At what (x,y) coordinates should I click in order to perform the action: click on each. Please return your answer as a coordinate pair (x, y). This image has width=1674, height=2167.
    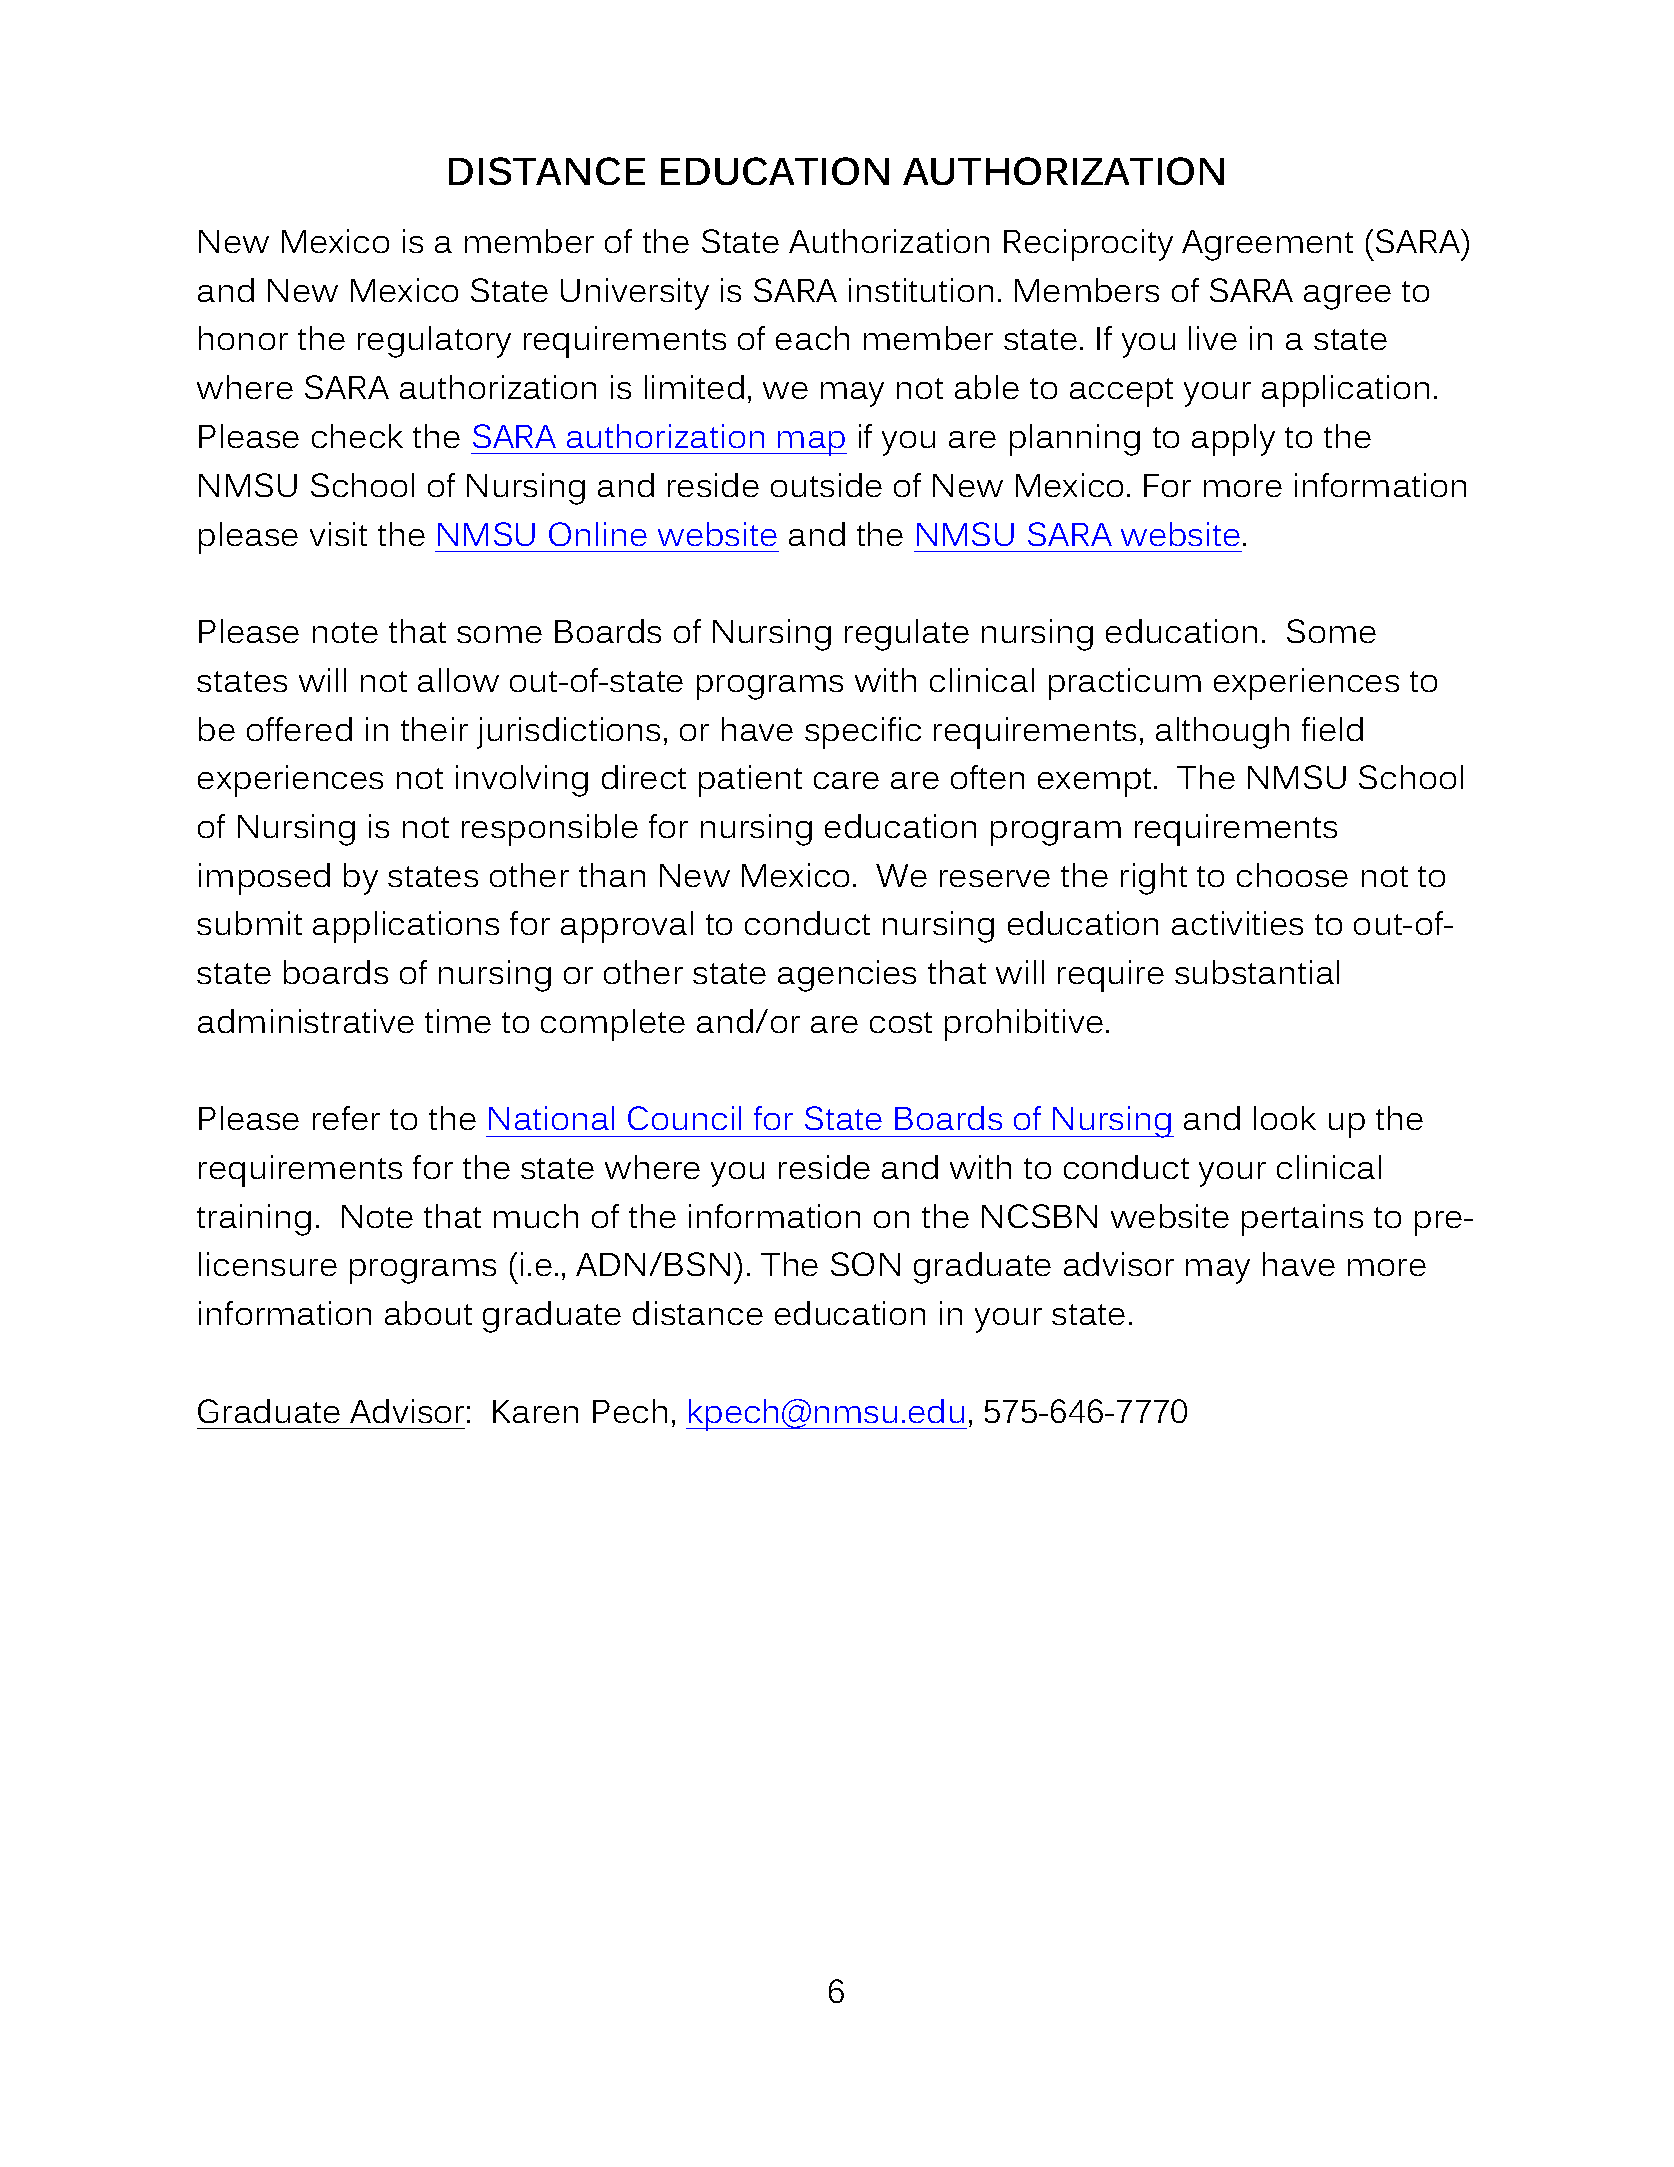
    Looking at the image, I should click on (812, 338).
